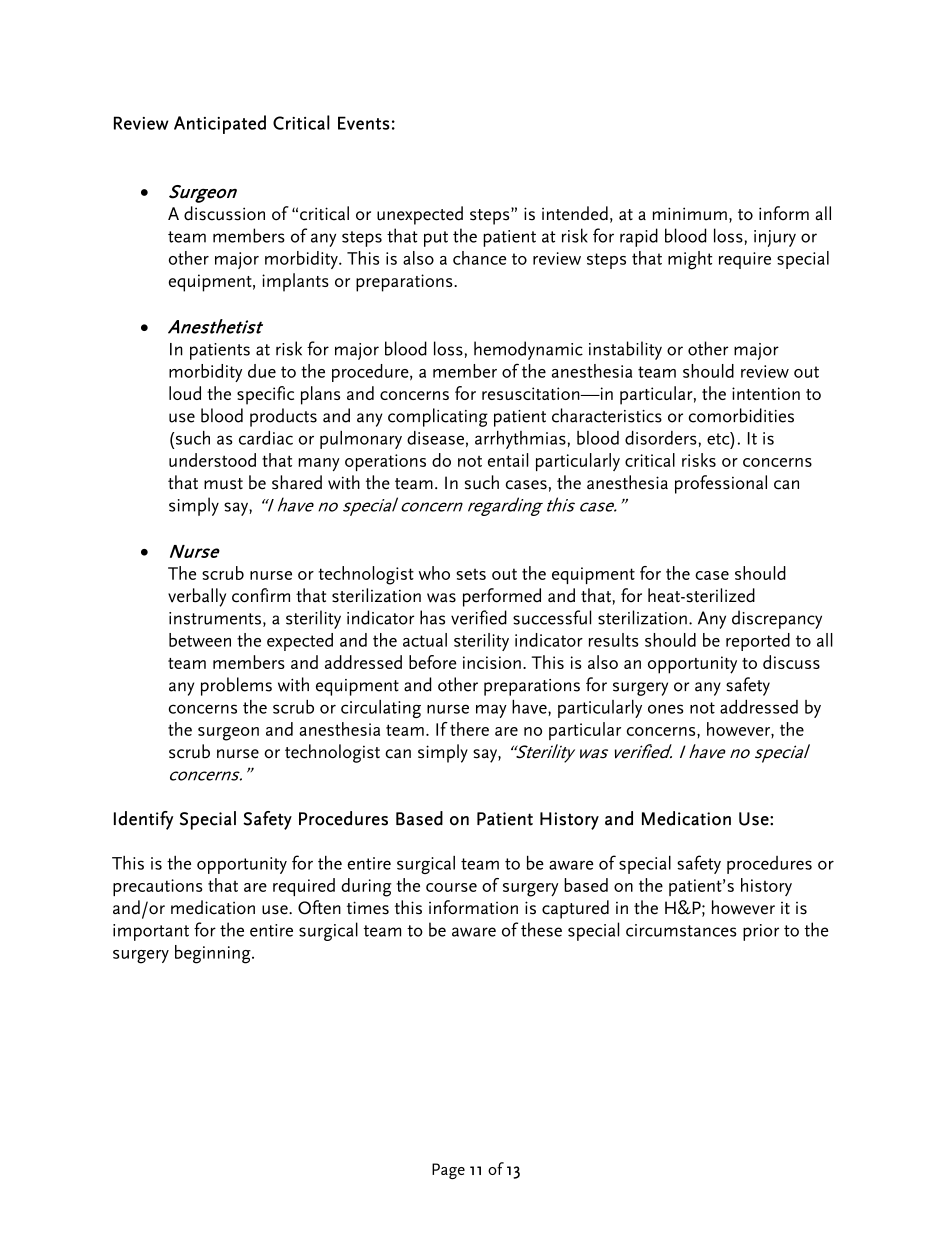  I want to click on circumstances, so click(681, 930).
